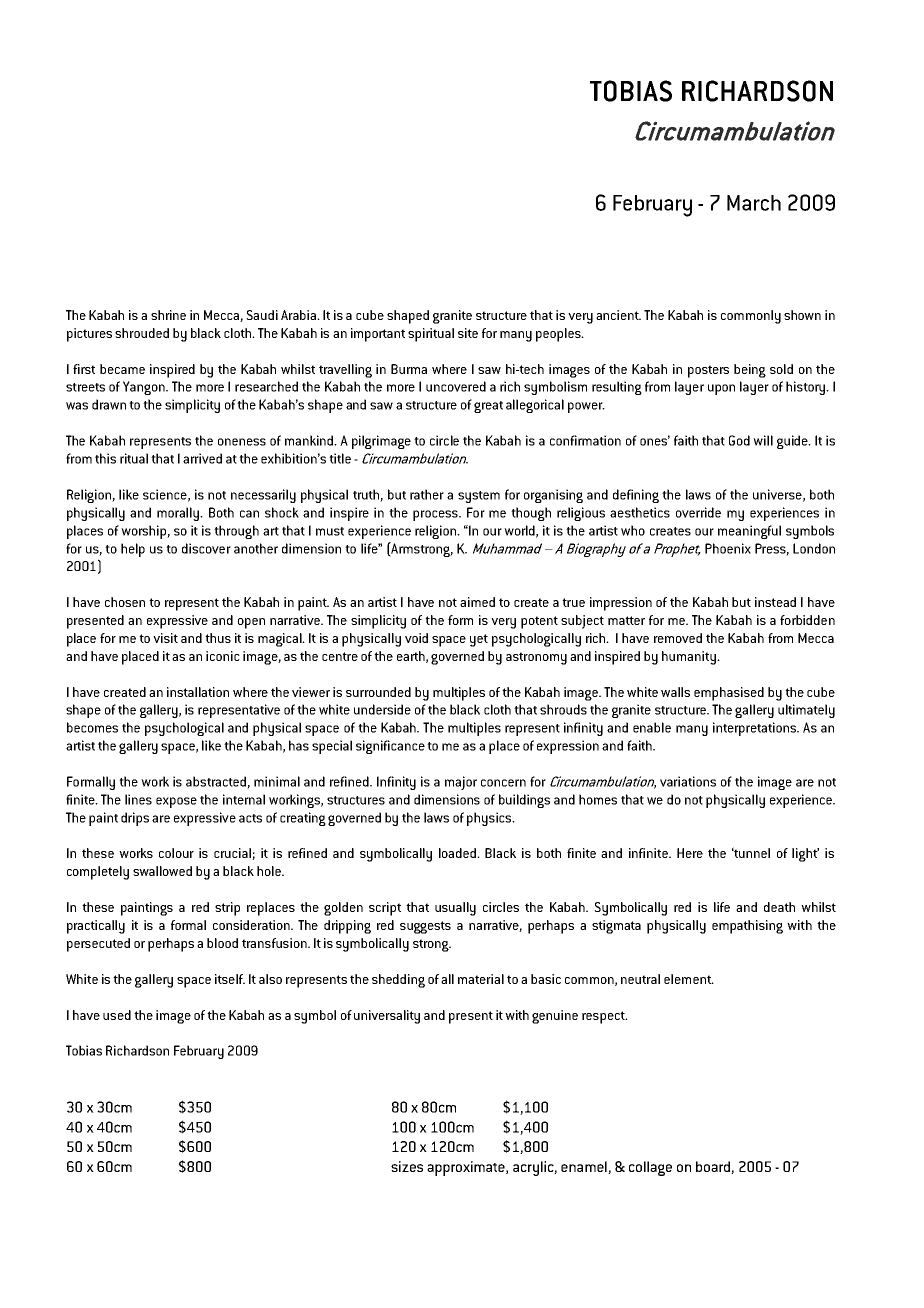 The width and height of the image is (924, 1308). I want to click on process, so click(436, 515).
